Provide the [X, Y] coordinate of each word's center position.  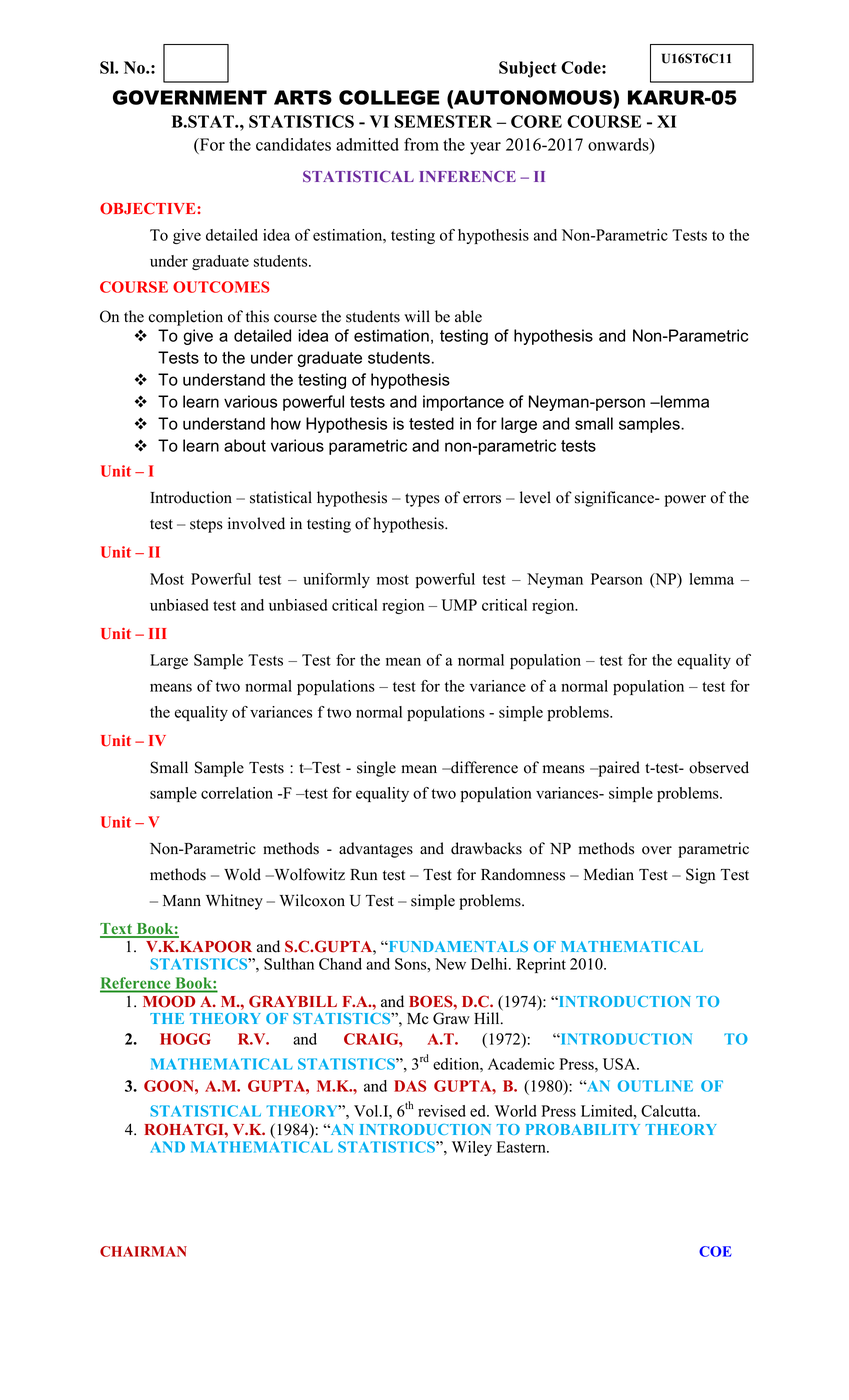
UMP [459, 605]
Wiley [472, 1148]
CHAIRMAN [143, 1251]
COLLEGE [389, 97]
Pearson [617, 579]
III [157, 633]
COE [715, 1251]
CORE [536, 121]
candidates [293, 144]
